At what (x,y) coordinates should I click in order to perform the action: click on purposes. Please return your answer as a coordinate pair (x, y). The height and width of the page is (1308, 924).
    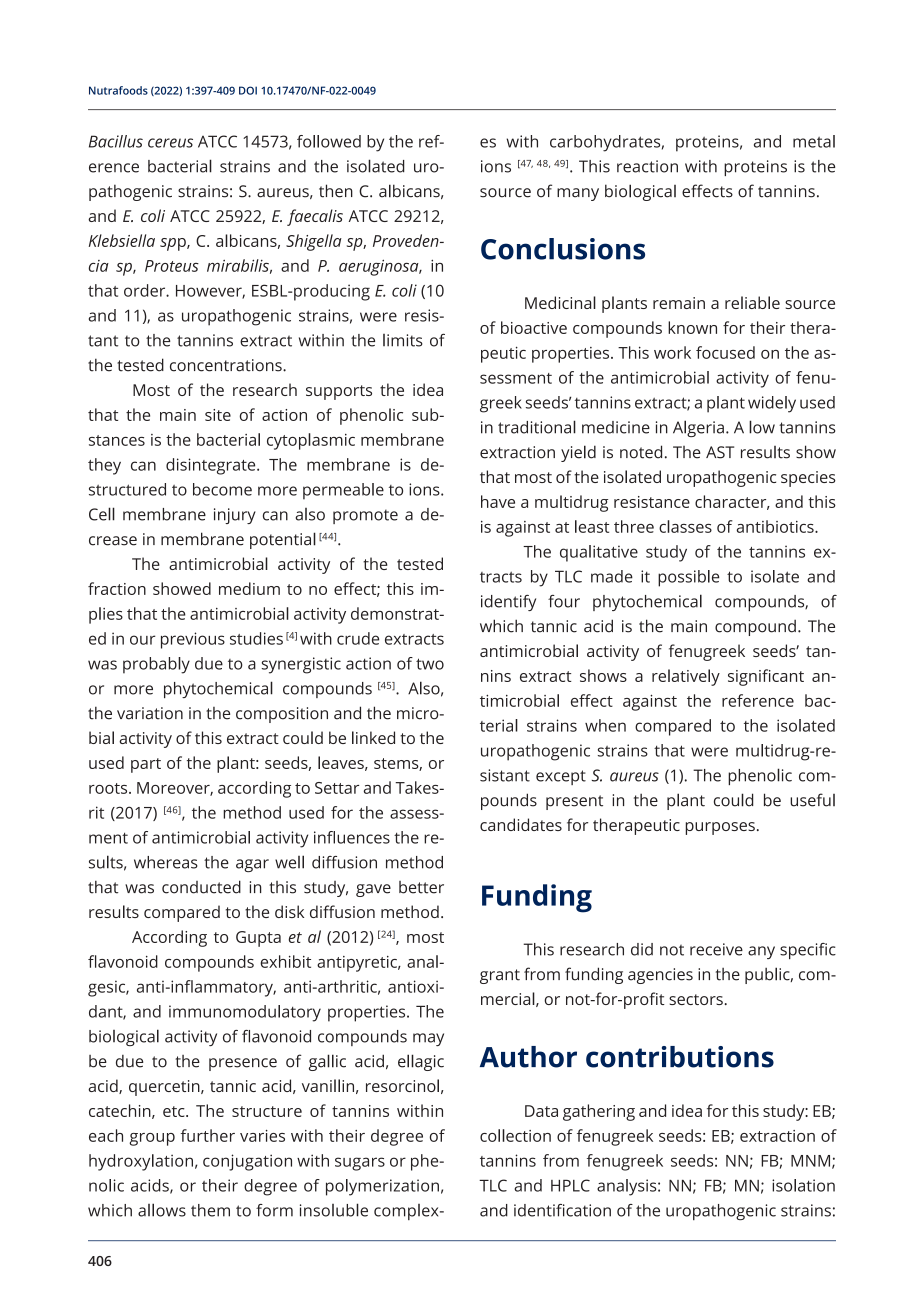
    Looking at the image, I should click on (720, 828).
